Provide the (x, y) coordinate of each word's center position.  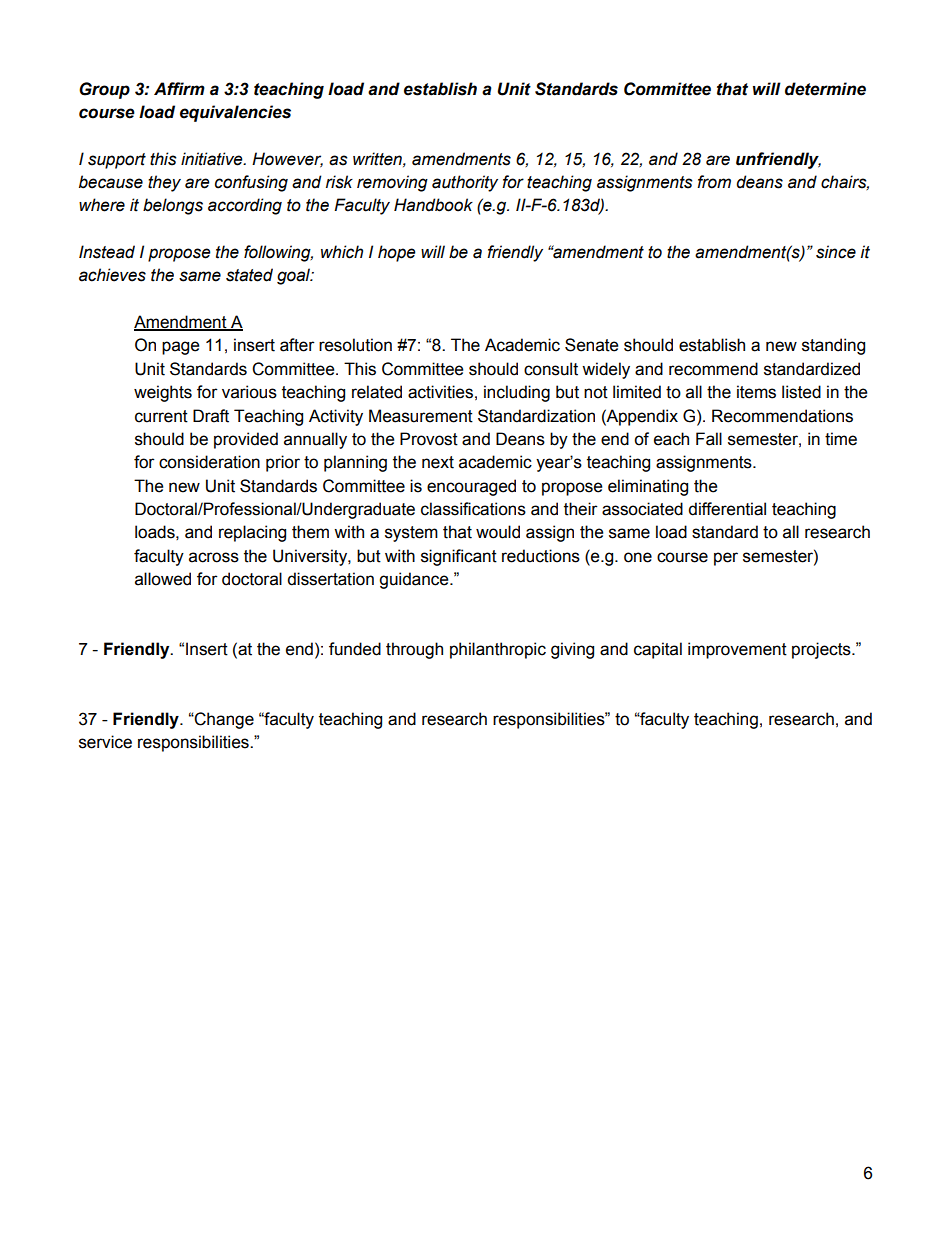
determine (825, 89)
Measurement (421, 416)
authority (465, 183)
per (726, 559)
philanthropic (498, 650)
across (214, 557)
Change (223, 720)
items (756, 392)
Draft (211, 416)
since (836, 252)
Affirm (179, 88)
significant (459, 557)
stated (249, 275)
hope (397, 253)
